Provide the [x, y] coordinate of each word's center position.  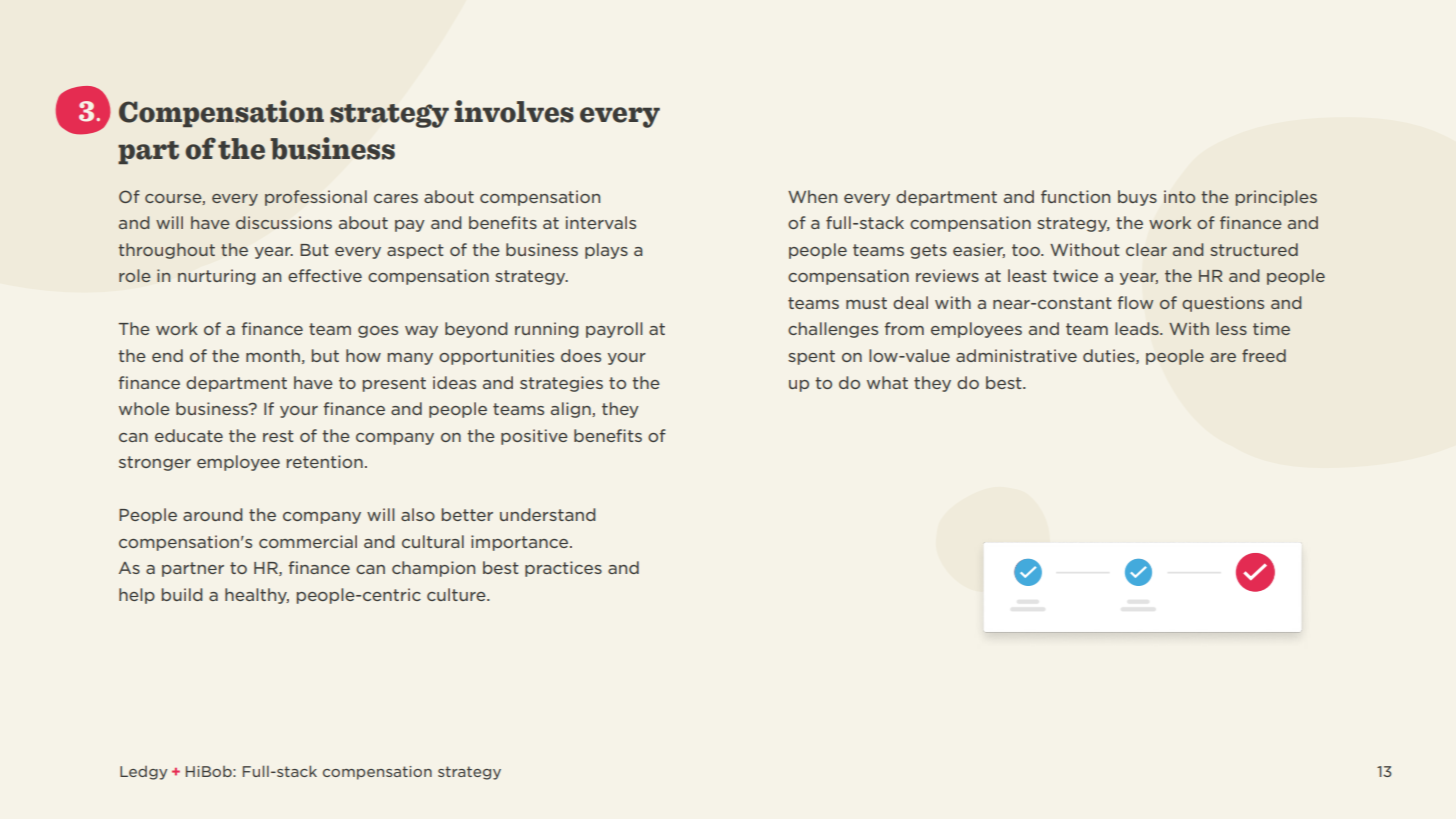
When [812, 196]
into [1179, 196]
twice [1075, 275]
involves [514, 111]
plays [606, 251]
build [182, 594]
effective [325, 275]
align [572, 410]
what [887, 382]
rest [278, 436]
